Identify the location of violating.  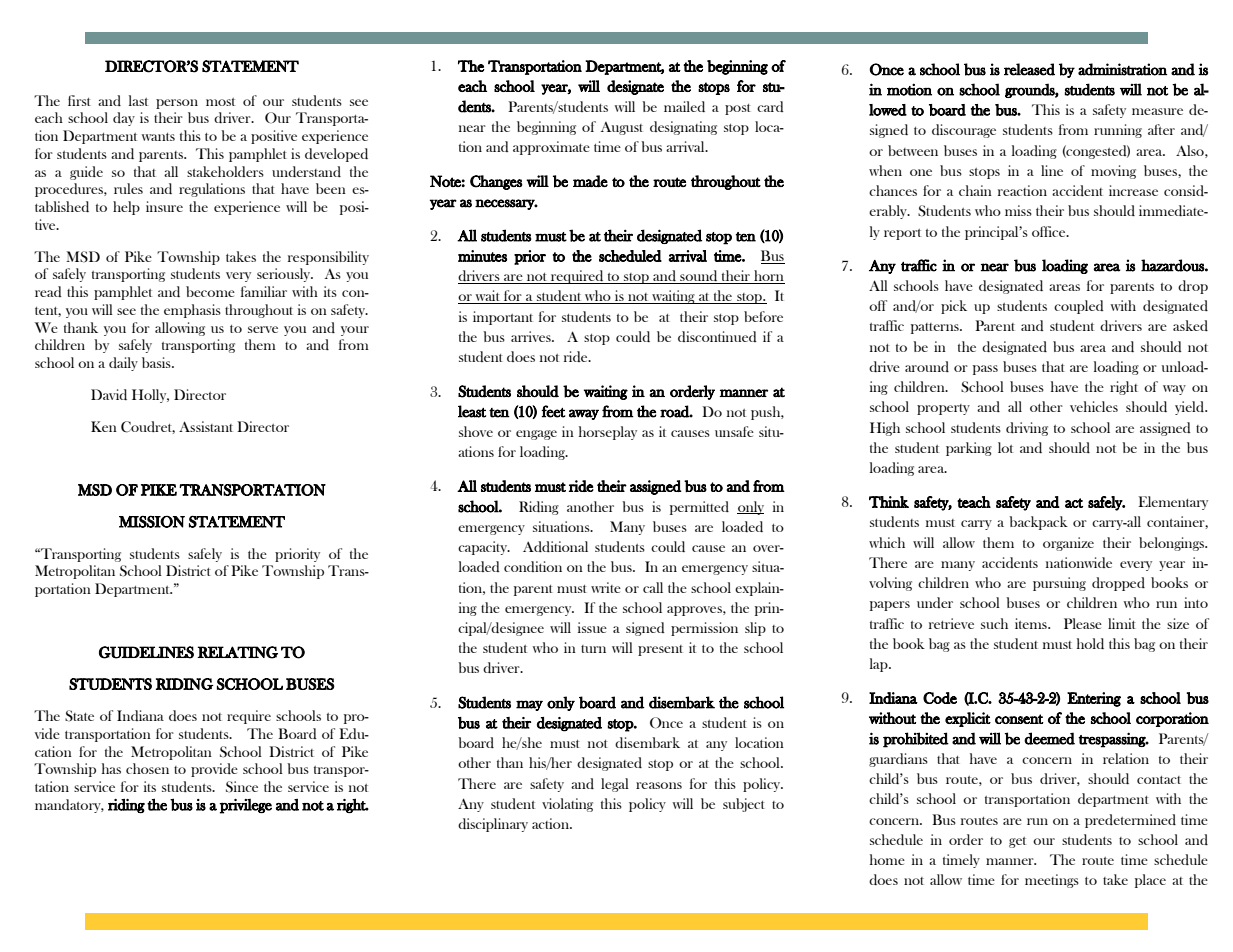
(567, 805).
